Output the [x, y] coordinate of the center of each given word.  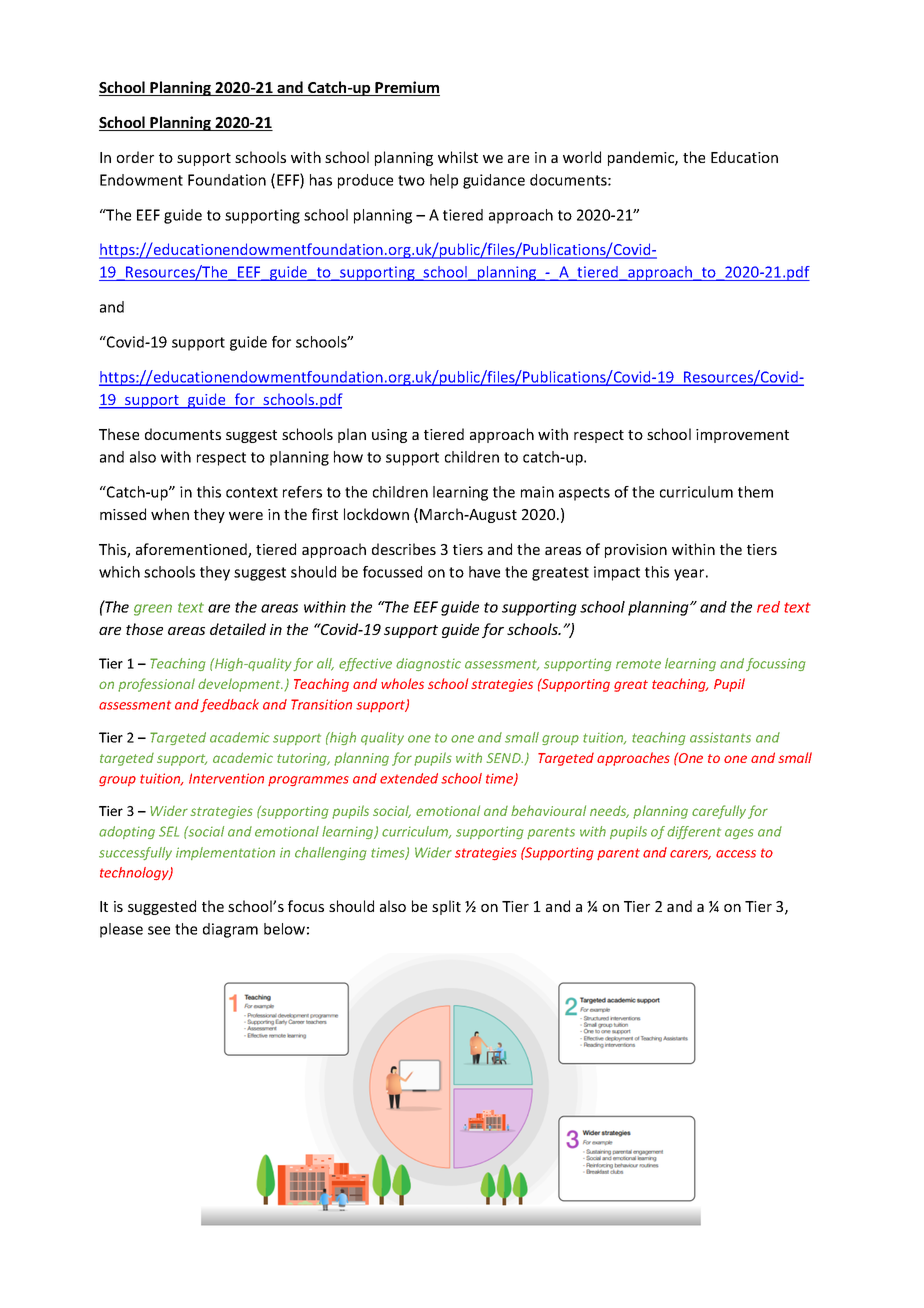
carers [690, 855]
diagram [230, 930]
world [582, 157]
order [135, 157]
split [446, 907]
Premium [407, 88]
